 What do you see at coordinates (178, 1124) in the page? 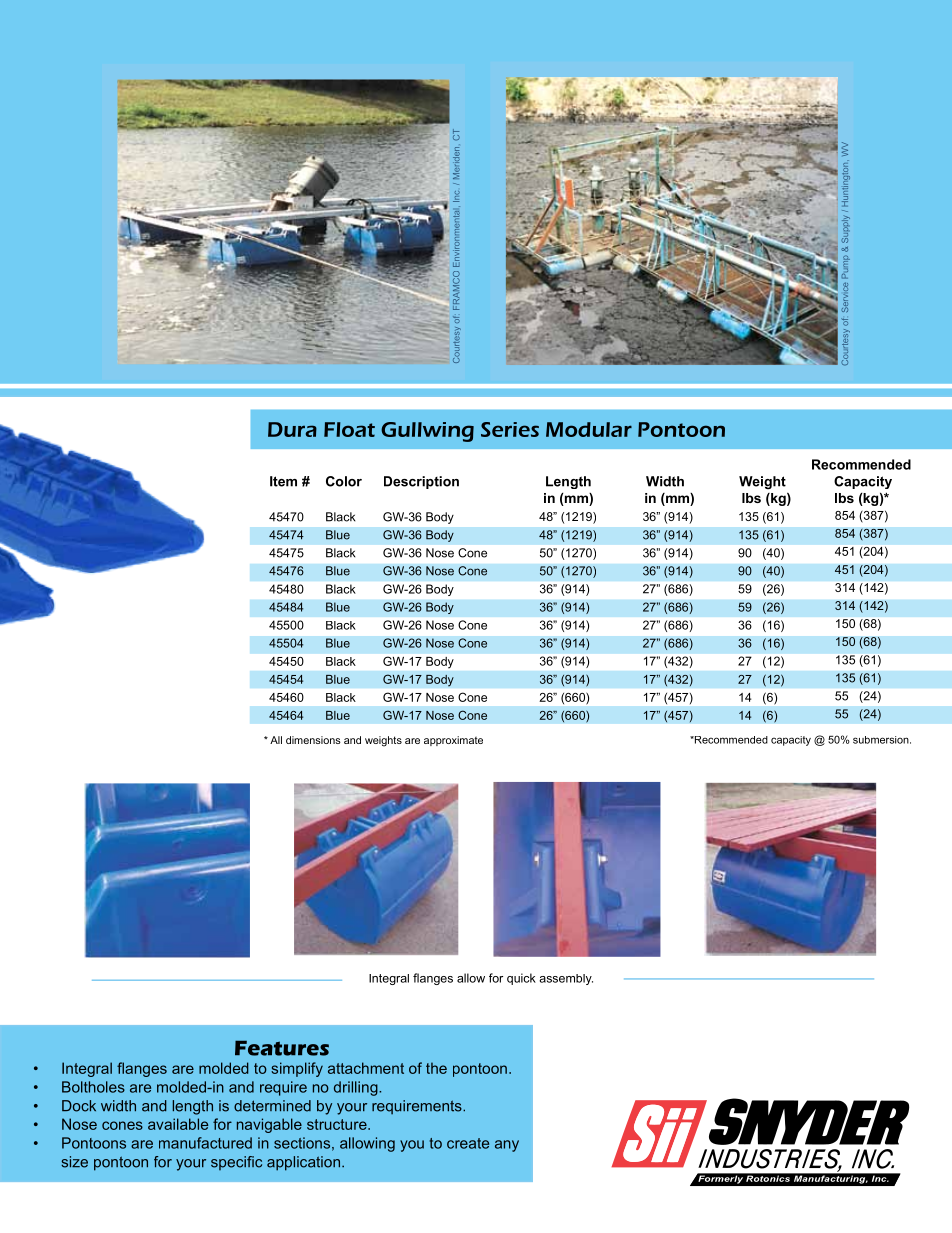
I see `available` at bounding box center [178, 1124].
